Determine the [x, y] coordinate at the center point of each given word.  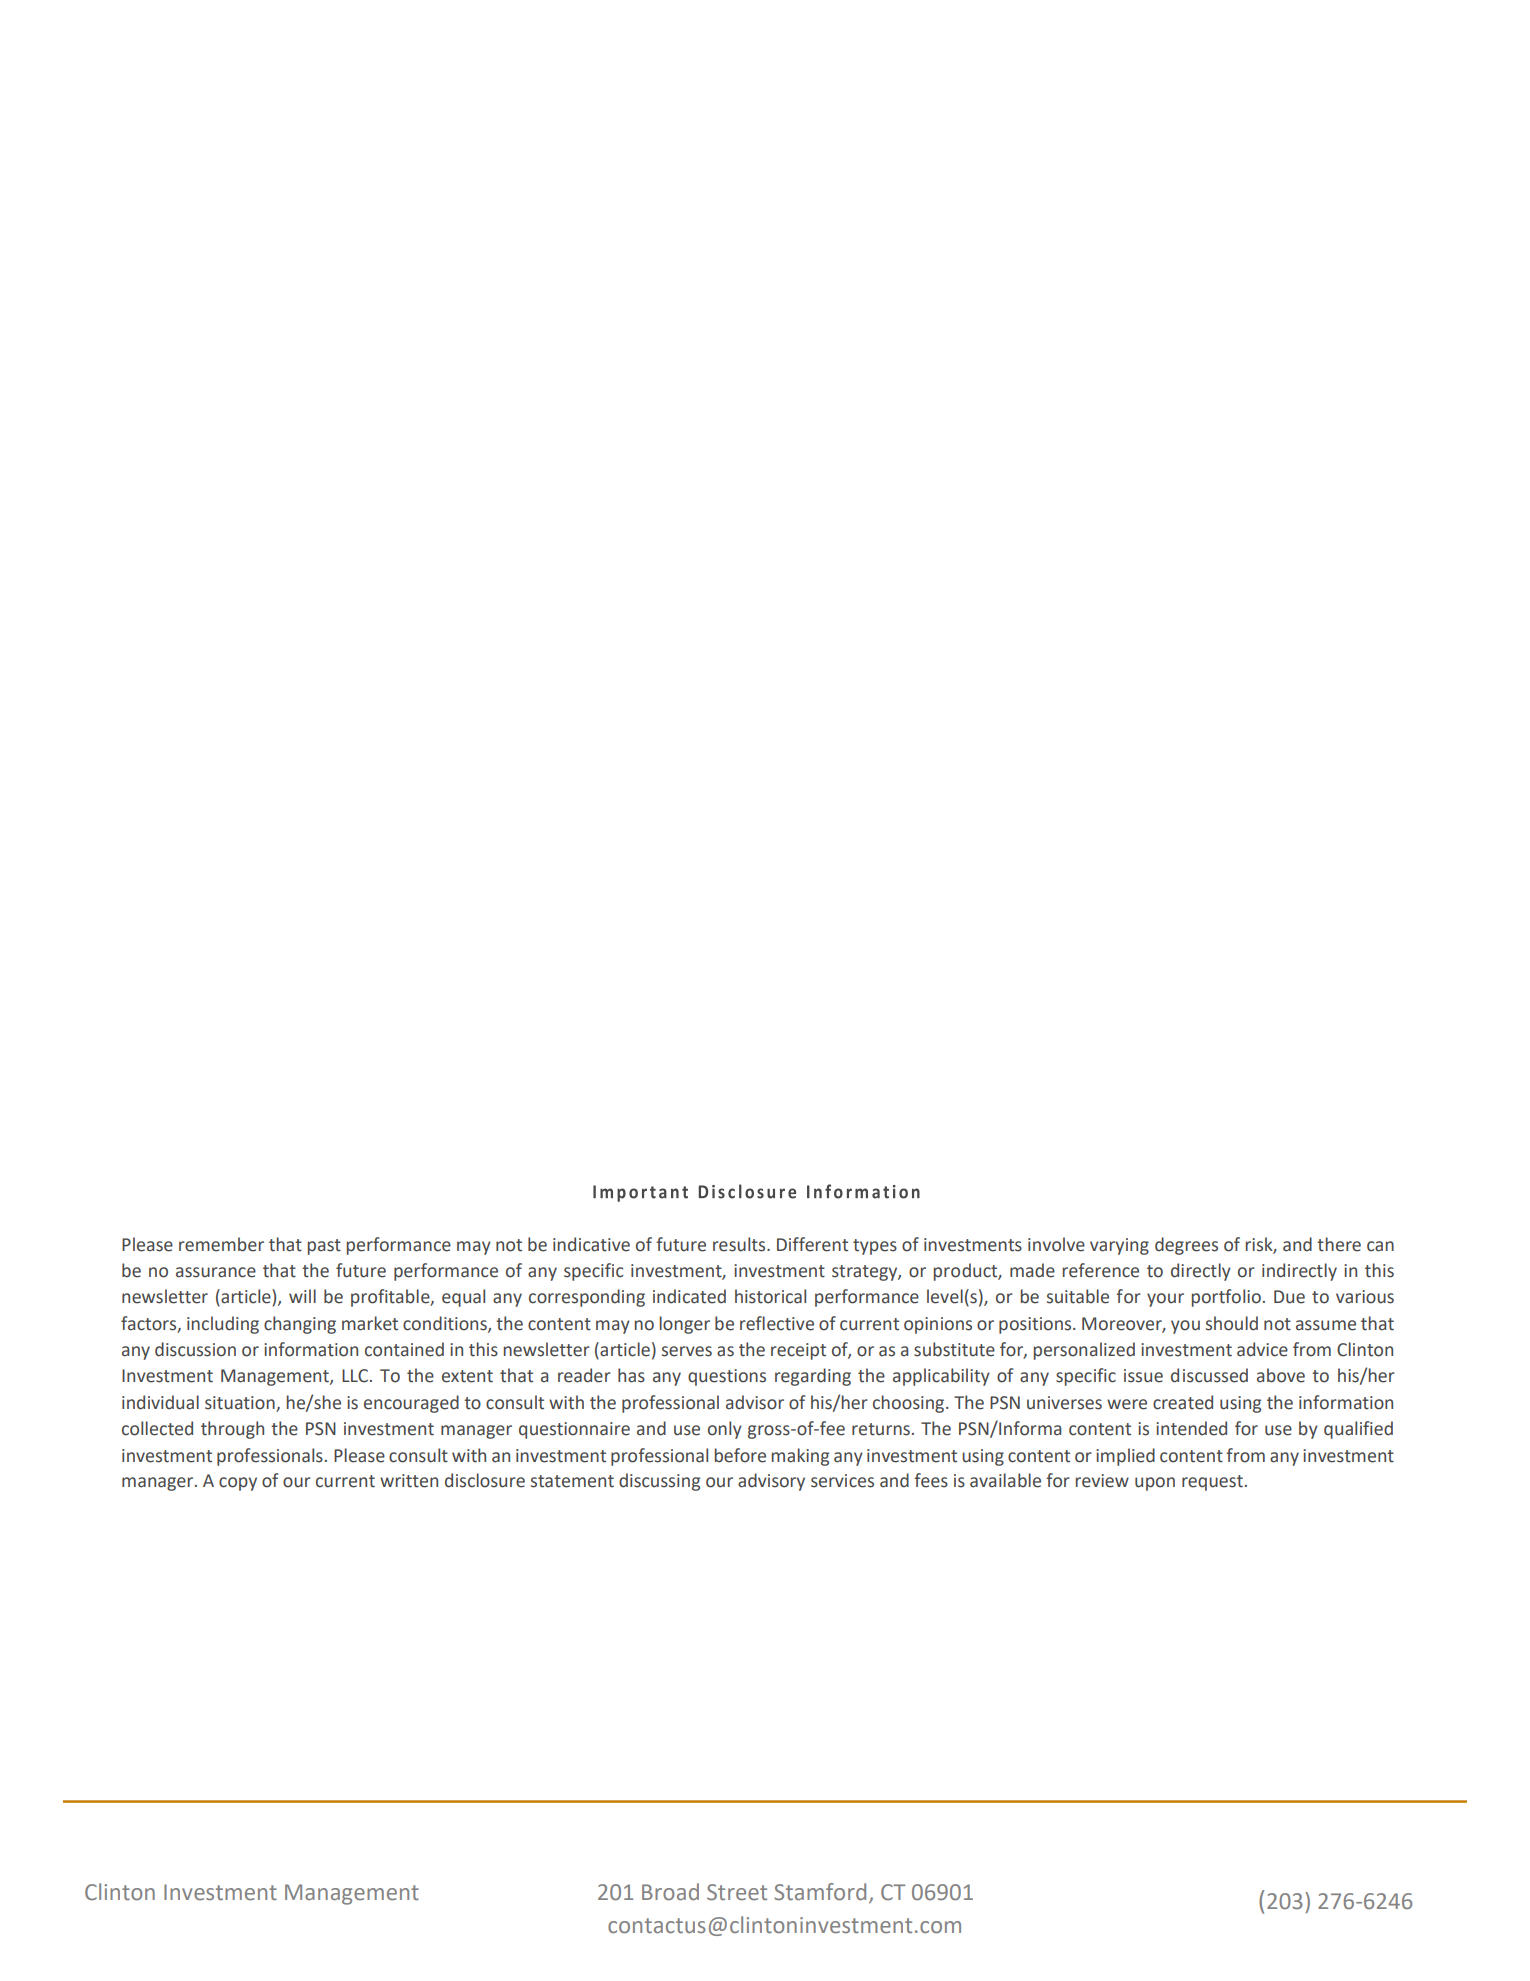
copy [238, 1484]
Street [737, 1892]
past [324, 1247]
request [1212, 1483]
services [842, 1481]
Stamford [820, 1892]
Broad [670, 1892]
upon [1155, 1484]
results [740, 1244]
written [409, 1481]
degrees [1186, 1246]
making [800, 1457]
